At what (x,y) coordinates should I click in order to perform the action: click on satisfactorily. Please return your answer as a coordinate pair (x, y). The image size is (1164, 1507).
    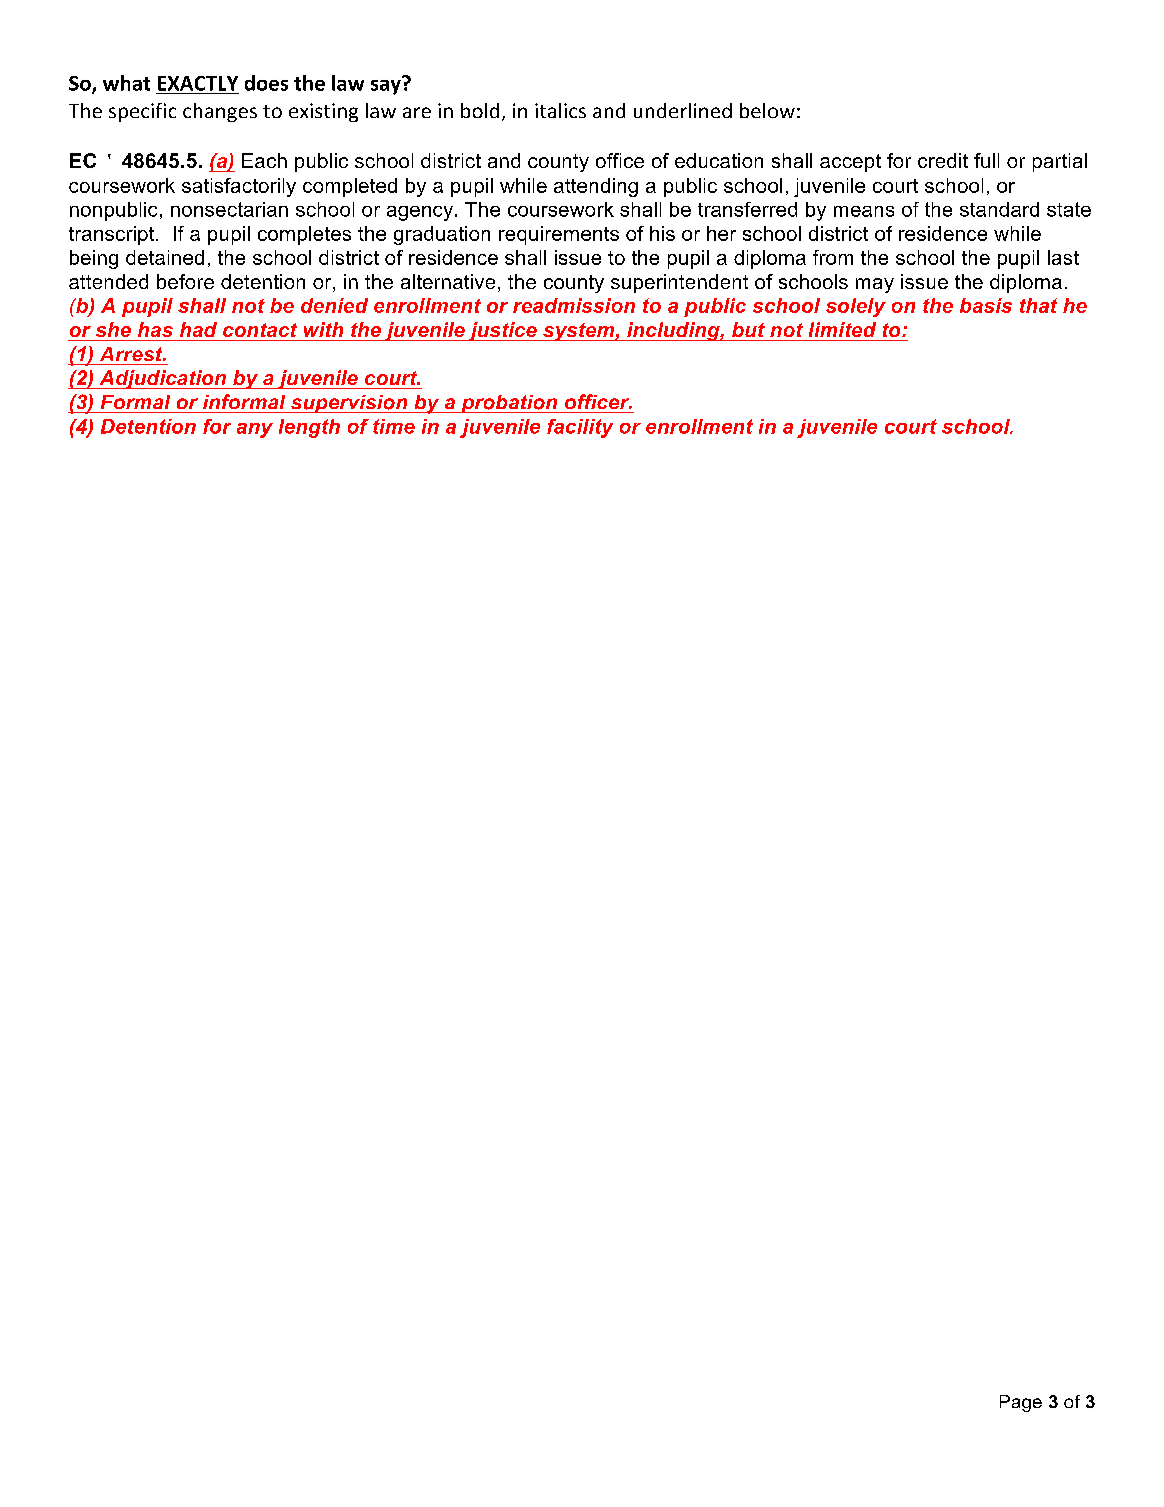
    Looking at the image, I should click on (239, 187).
